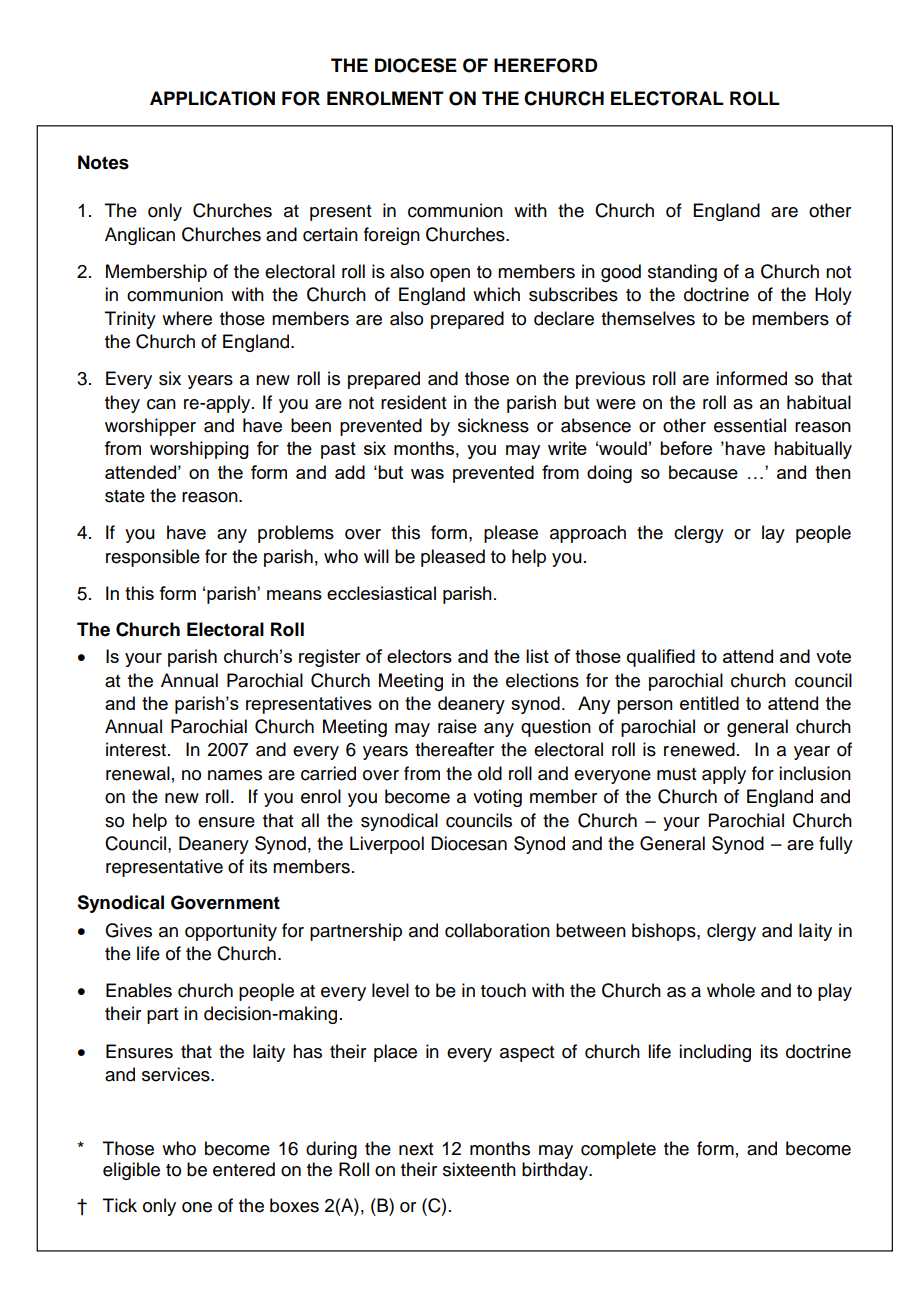  I want to click on HEREFORD, so click(546, 65).
